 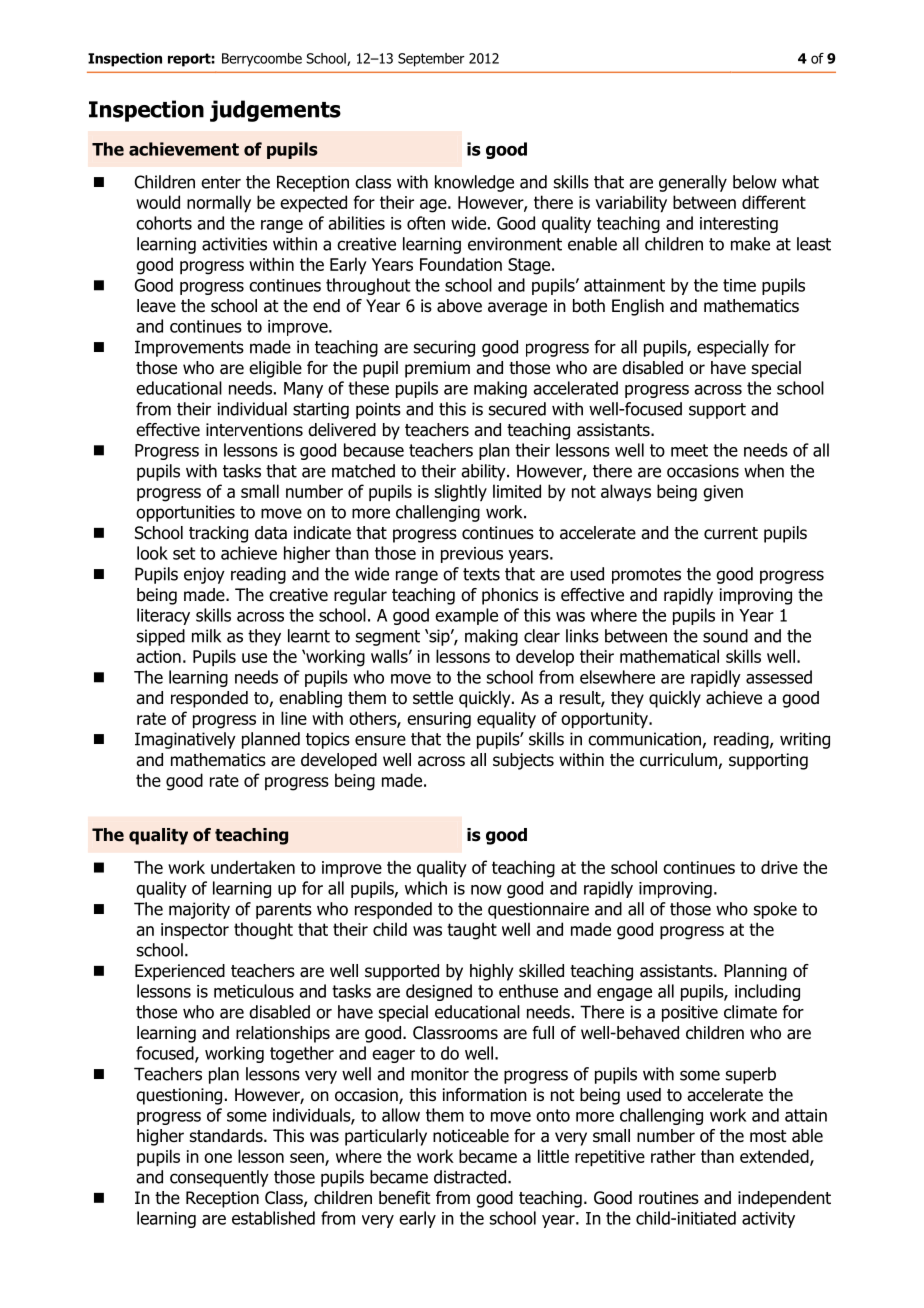 What do you see at coordinates (459, 306) in the screenshot?
I see `above` at bounding box center [459, 306].
